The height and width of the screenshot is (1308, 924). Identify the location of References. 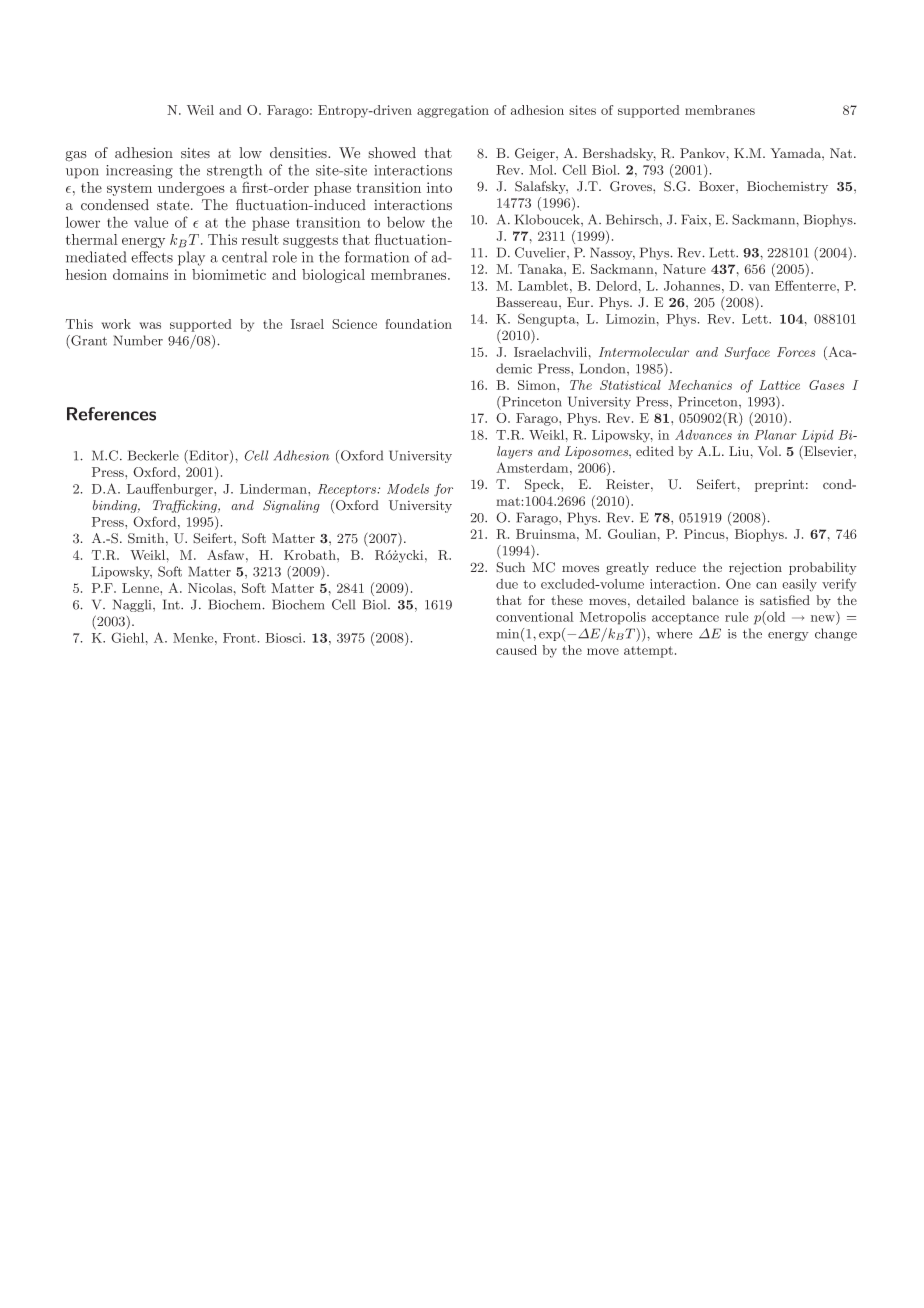
(111, 414).
